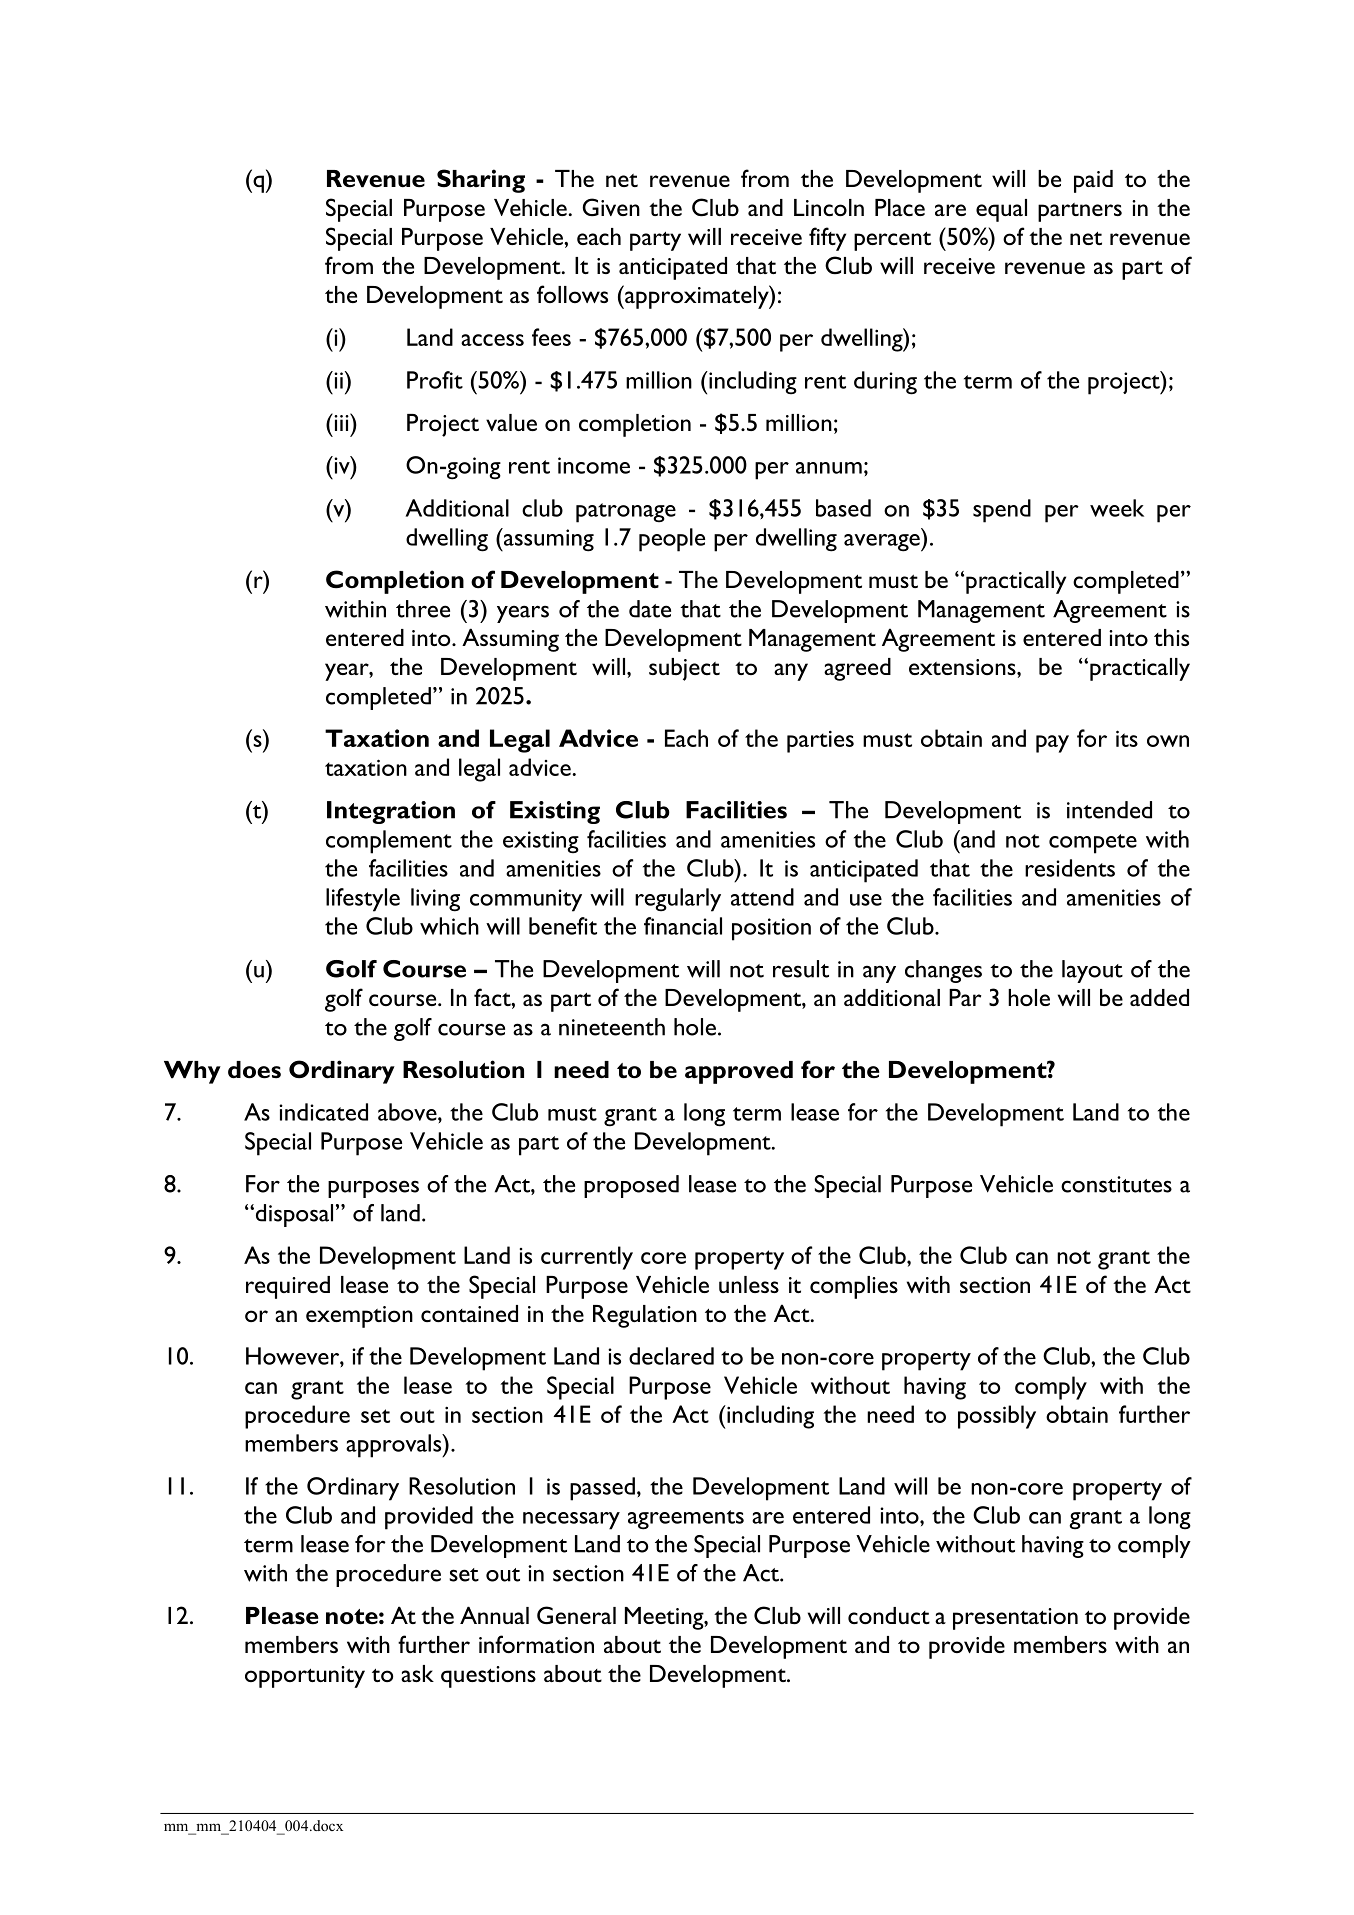  I want to click on Sharing, so click(481, 181).
